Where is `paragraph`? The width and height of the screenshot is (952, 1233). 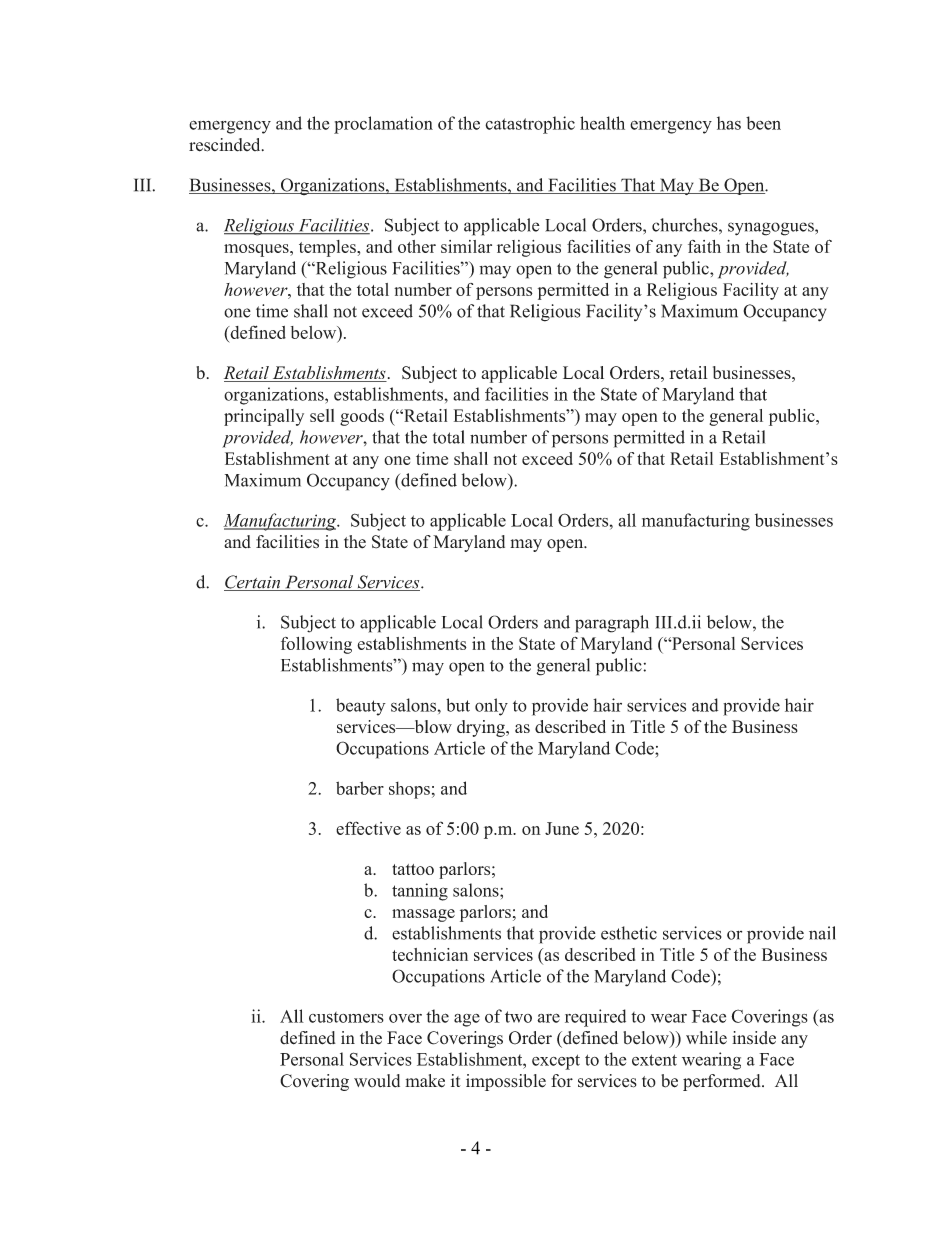
paragraph is located at coordinates (612, 624).
